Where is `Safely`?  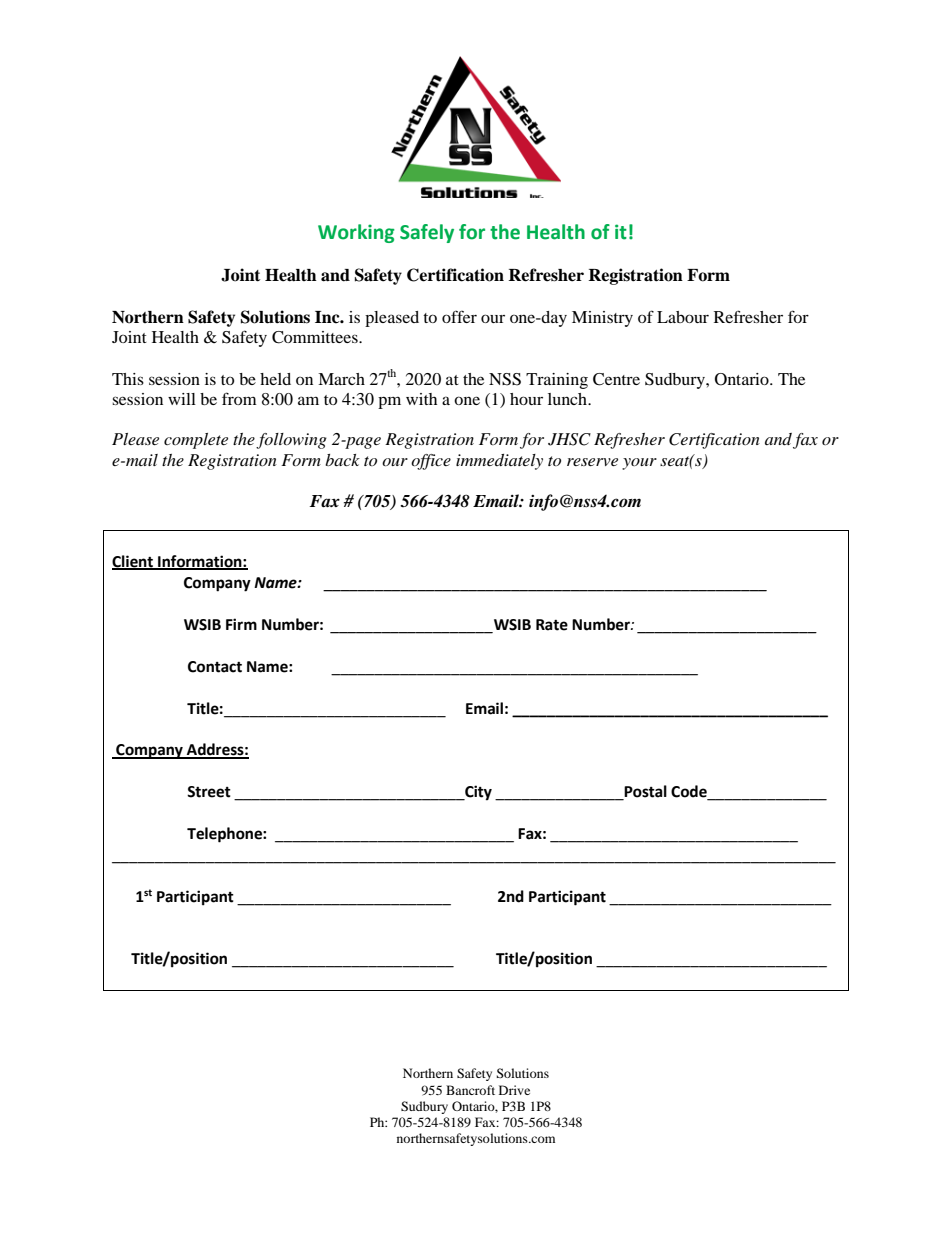 Safely is located at coordinates (427, 233).
